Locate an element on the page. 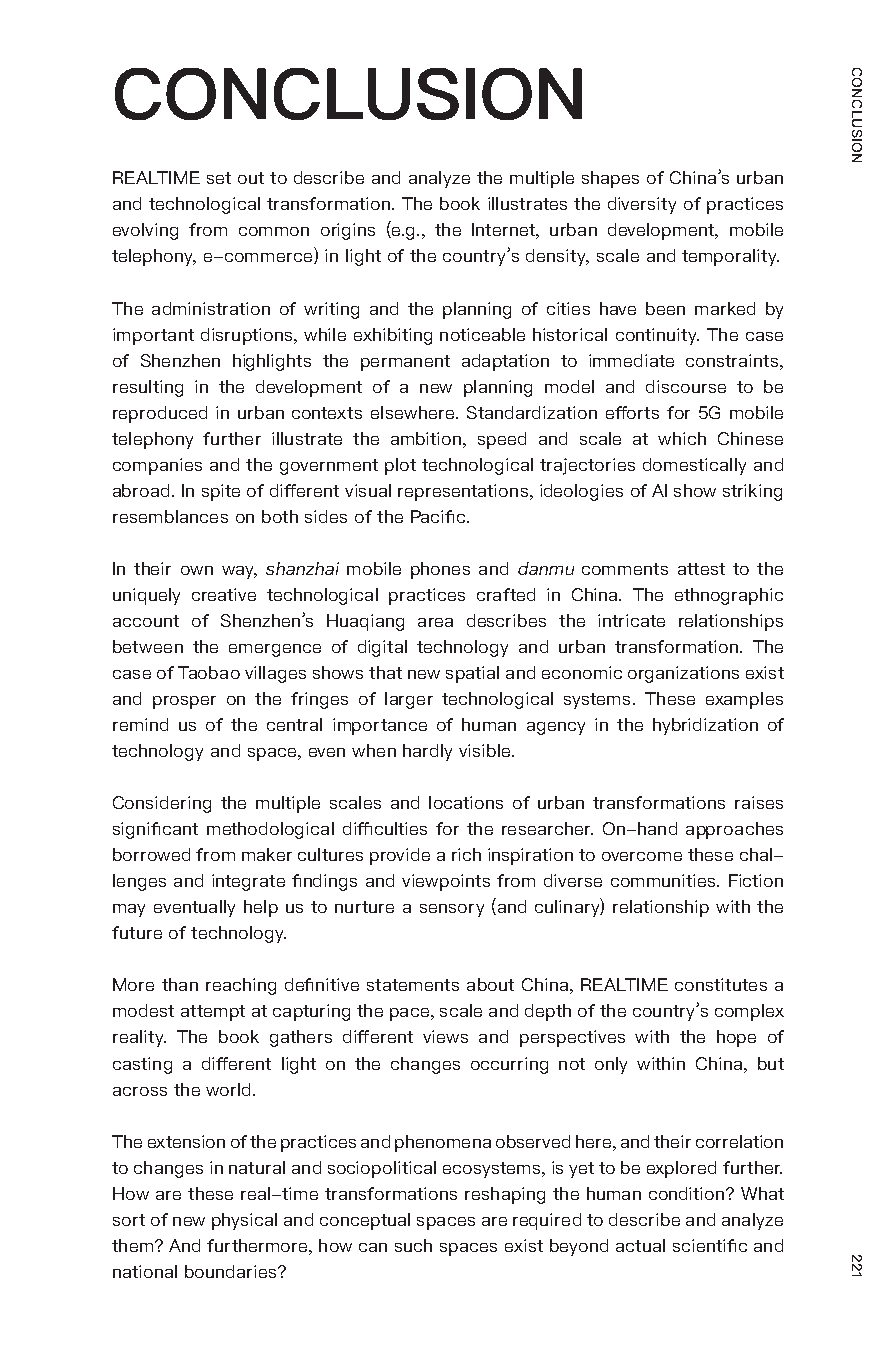 Image resolution: width=896 pixels, height=1345 pixels. hardly is located at coordinates (427, 752).
